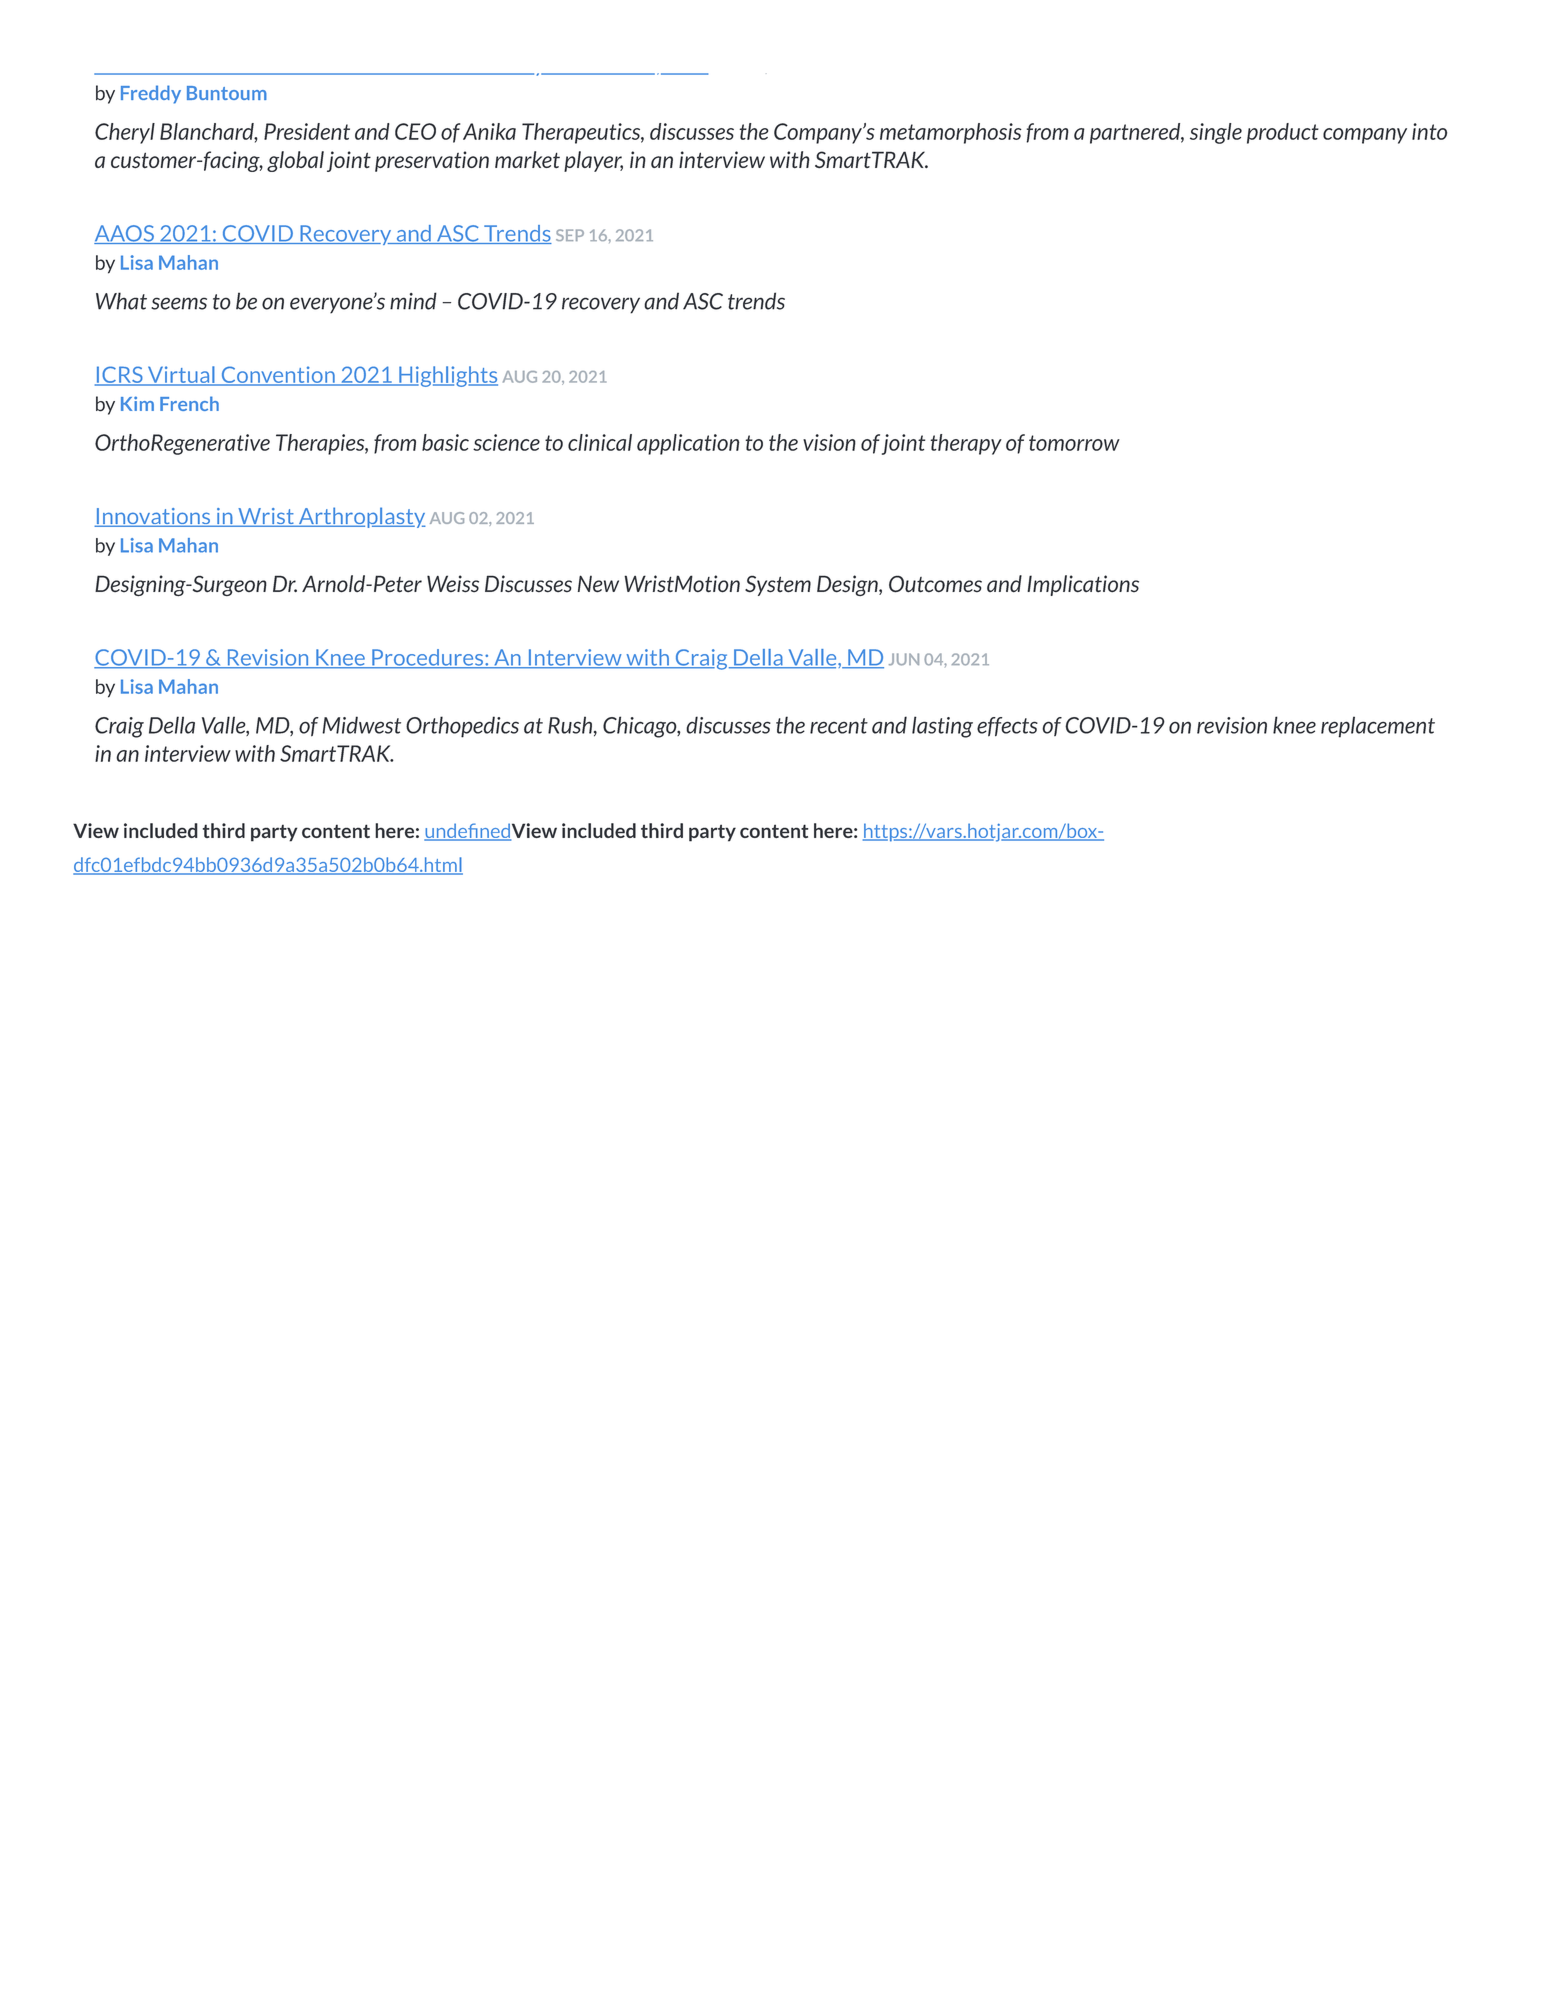 This document has width=1546, height=2001. What do you see at coordinates (189, 403) in the document?
I see `French` at bounding box center [189, 403].
